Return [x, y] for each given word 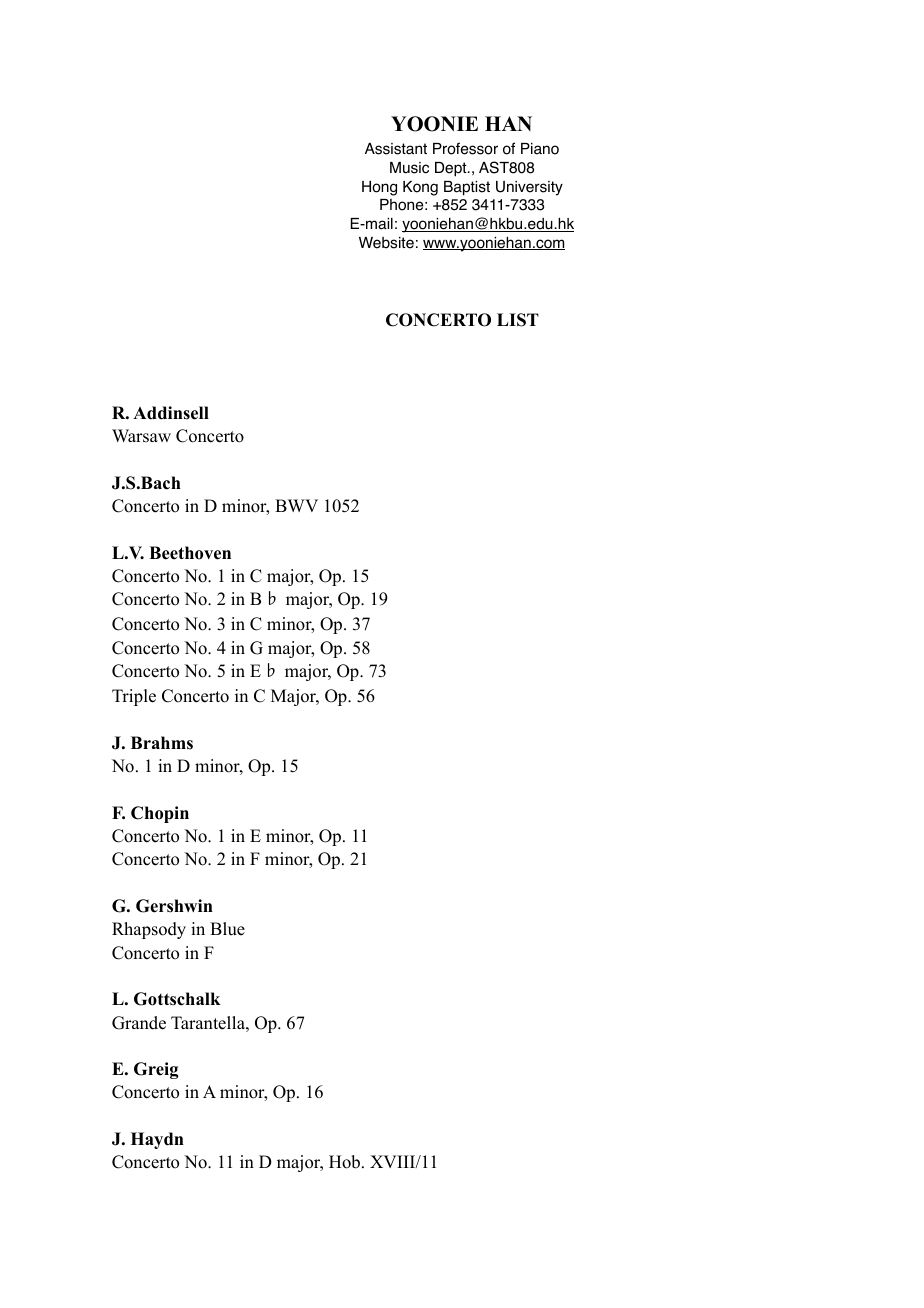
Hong [379, 188]
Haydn [157, 1140]
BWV [296, 505]
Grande [139, 1023]
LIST [518, 320]
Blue [227, 929]
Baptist [467, 188]
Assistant [396, 149]
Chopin [160, 814]
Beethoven [190, 553]
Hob [346, 1162]
